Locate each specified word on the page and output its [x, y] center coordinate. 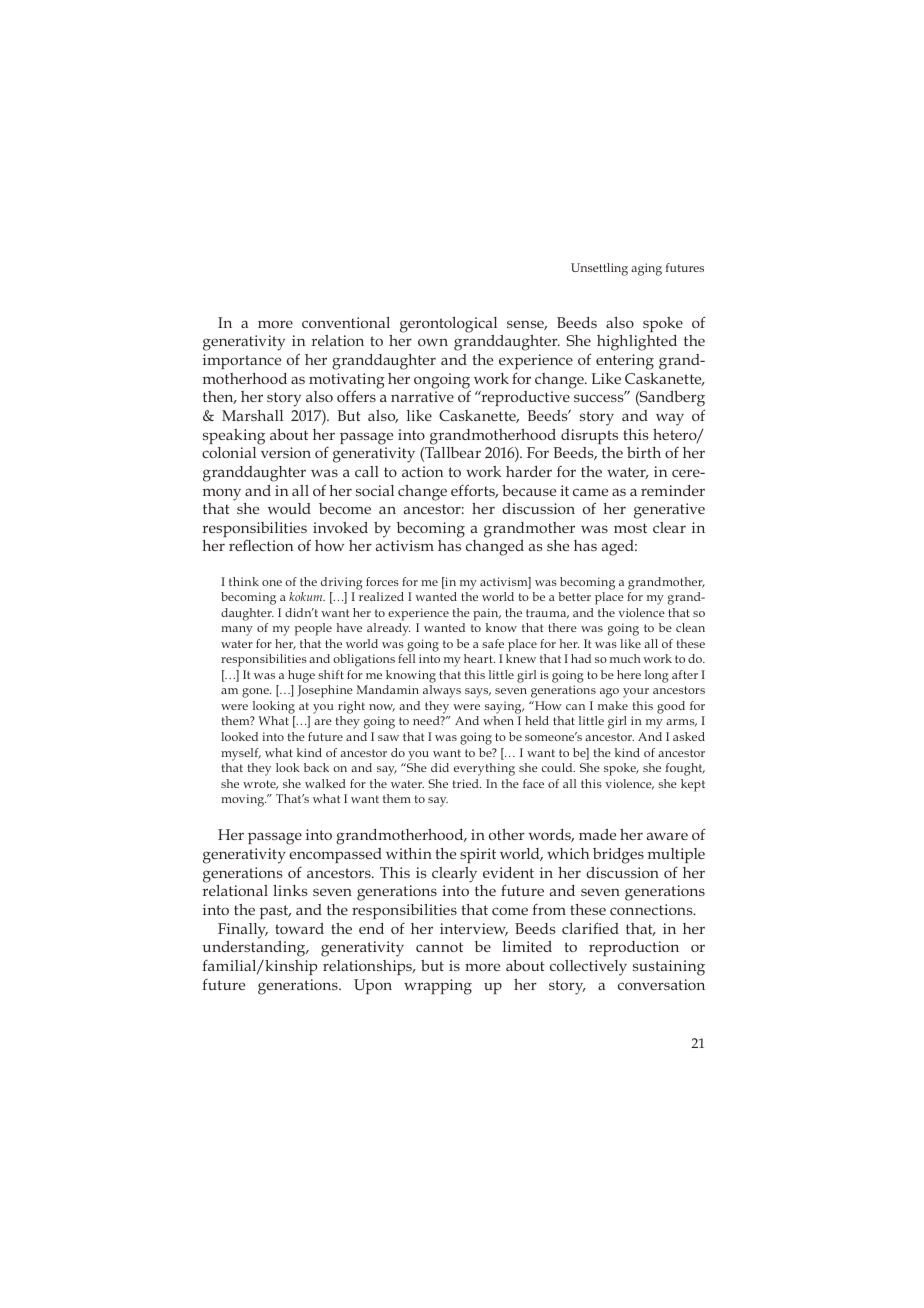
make [613, 705]
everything [484, 769]
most [630, 528]
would [289, 508]
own [433, 342]
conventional [346, 322]
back [316, 767]
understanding [255, 950]
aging [646, 269]
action [422, 471]
